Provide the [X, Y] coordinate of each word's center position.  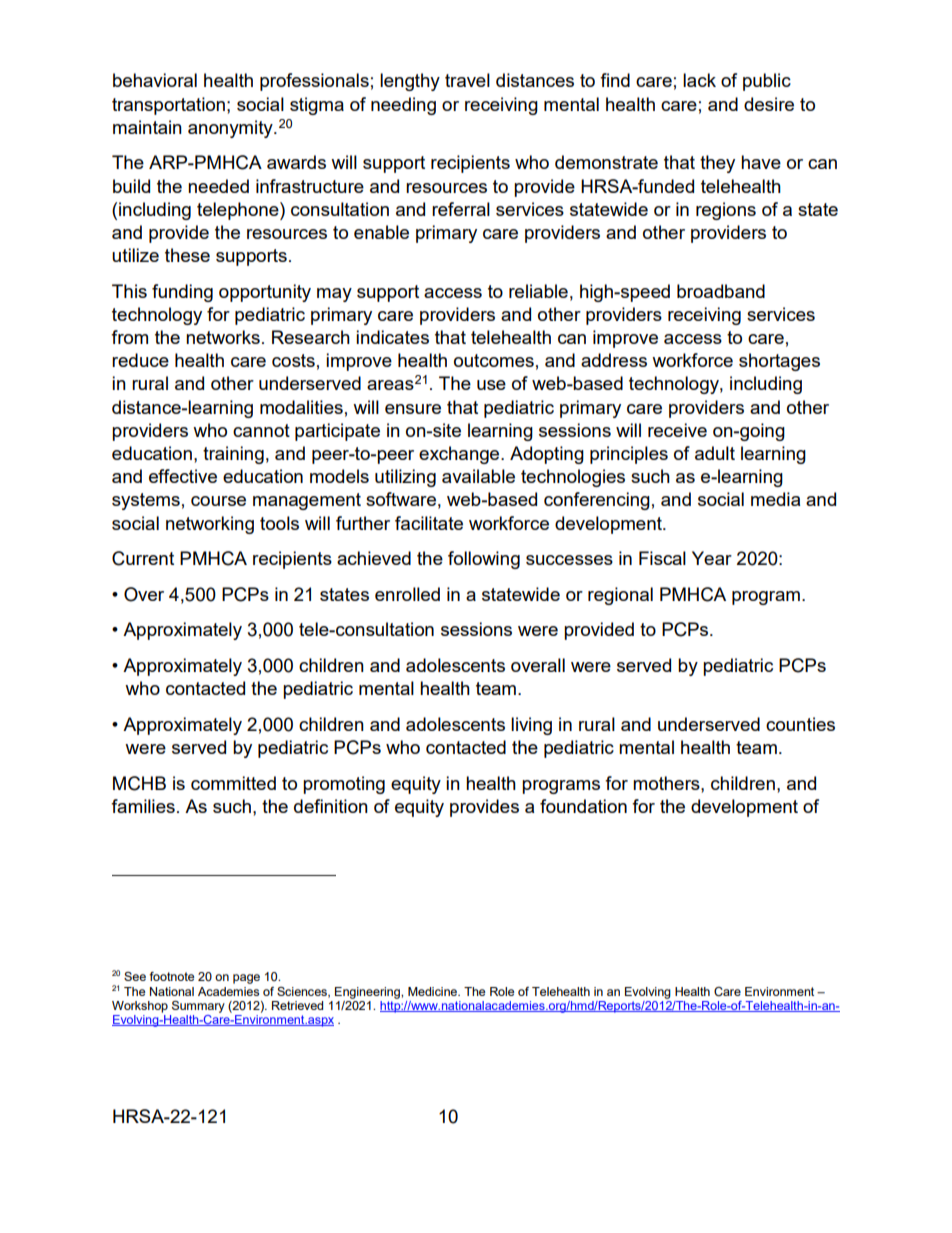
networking [210, 525]
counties [800, 724]
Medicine [433, 991]
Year [712, 558]
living [531, 726]
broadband [721, 291]
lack [699, 80]
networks [223, 337]
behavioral [155, 80]
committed [233, 783]
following [484, 560]
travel [467, 80]
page [246, 979]
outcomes [494, 360]
